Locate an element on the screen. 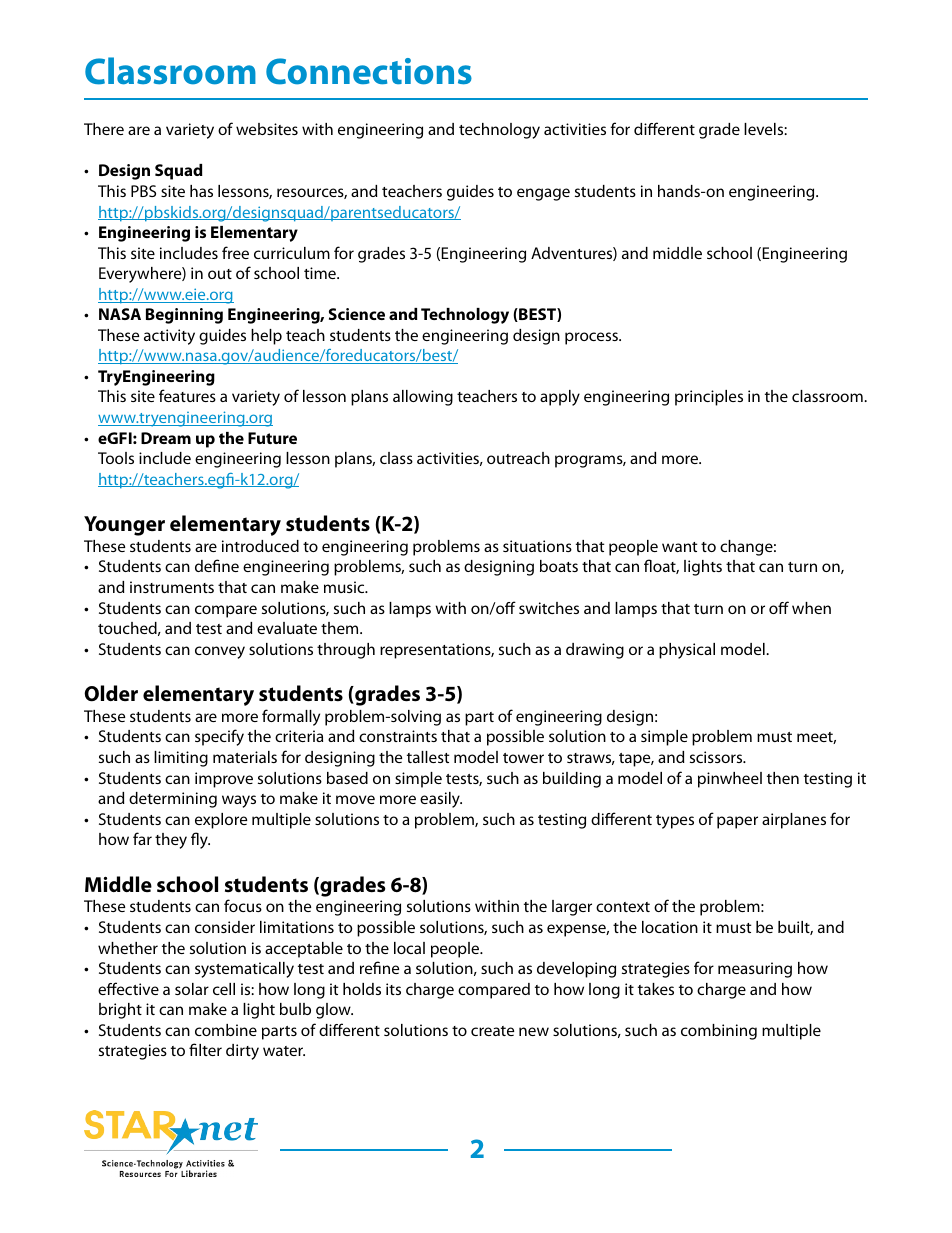  combine is located at coordinates (226, 1030).
